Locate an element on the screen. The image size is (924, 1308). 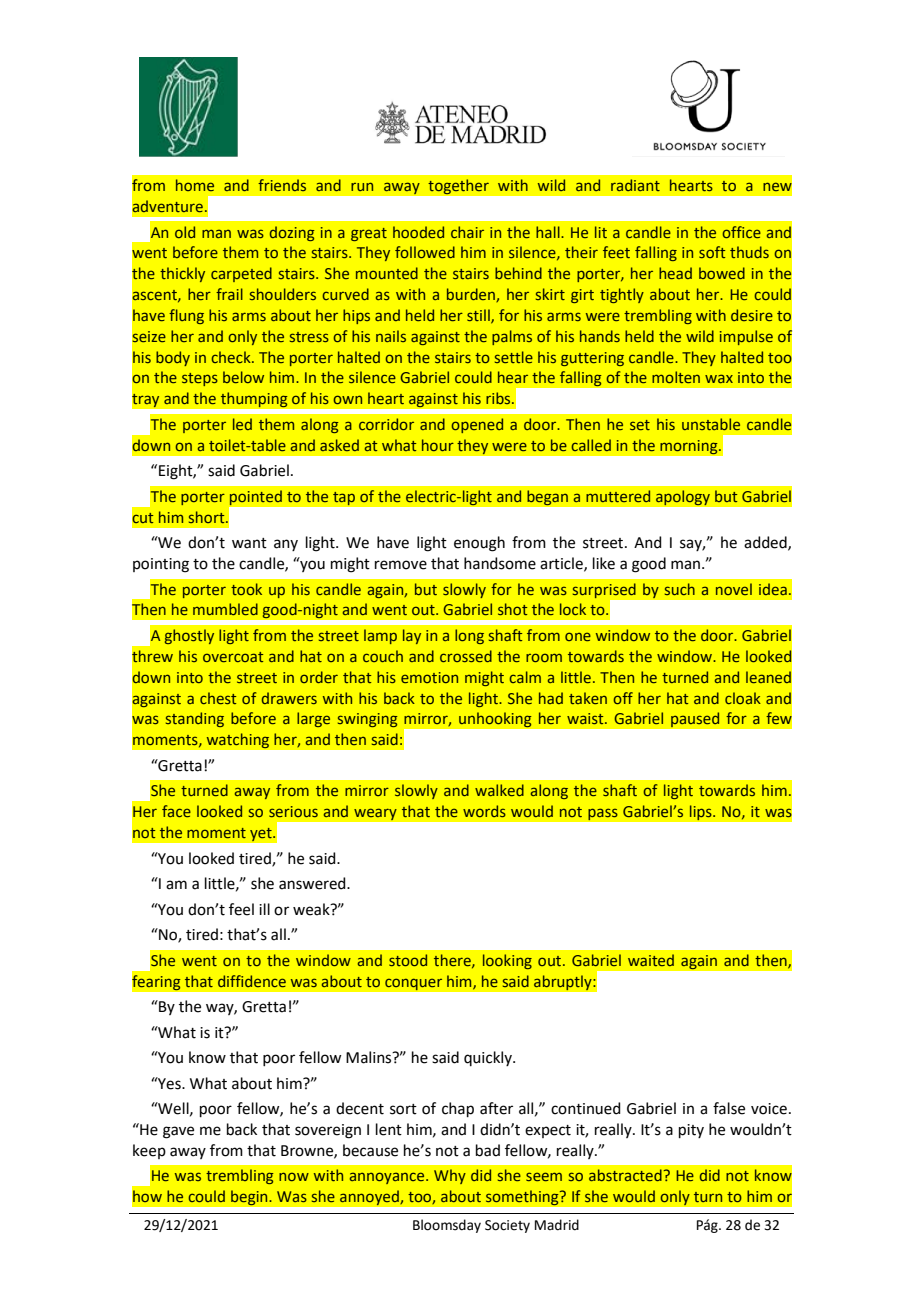
soft is located at coordinates (712, 252).
